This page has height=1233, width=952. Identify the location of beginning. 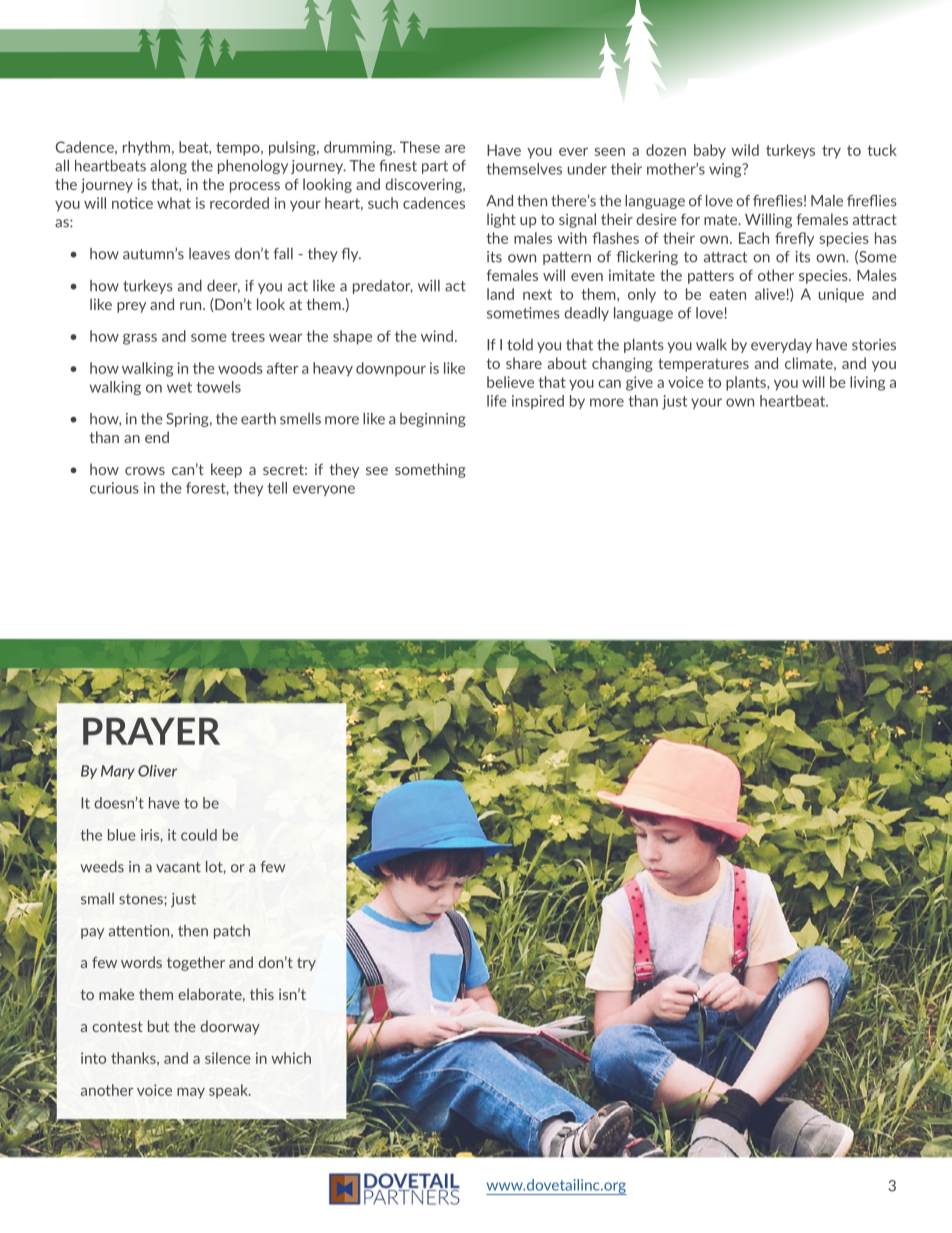
(433, 420).
